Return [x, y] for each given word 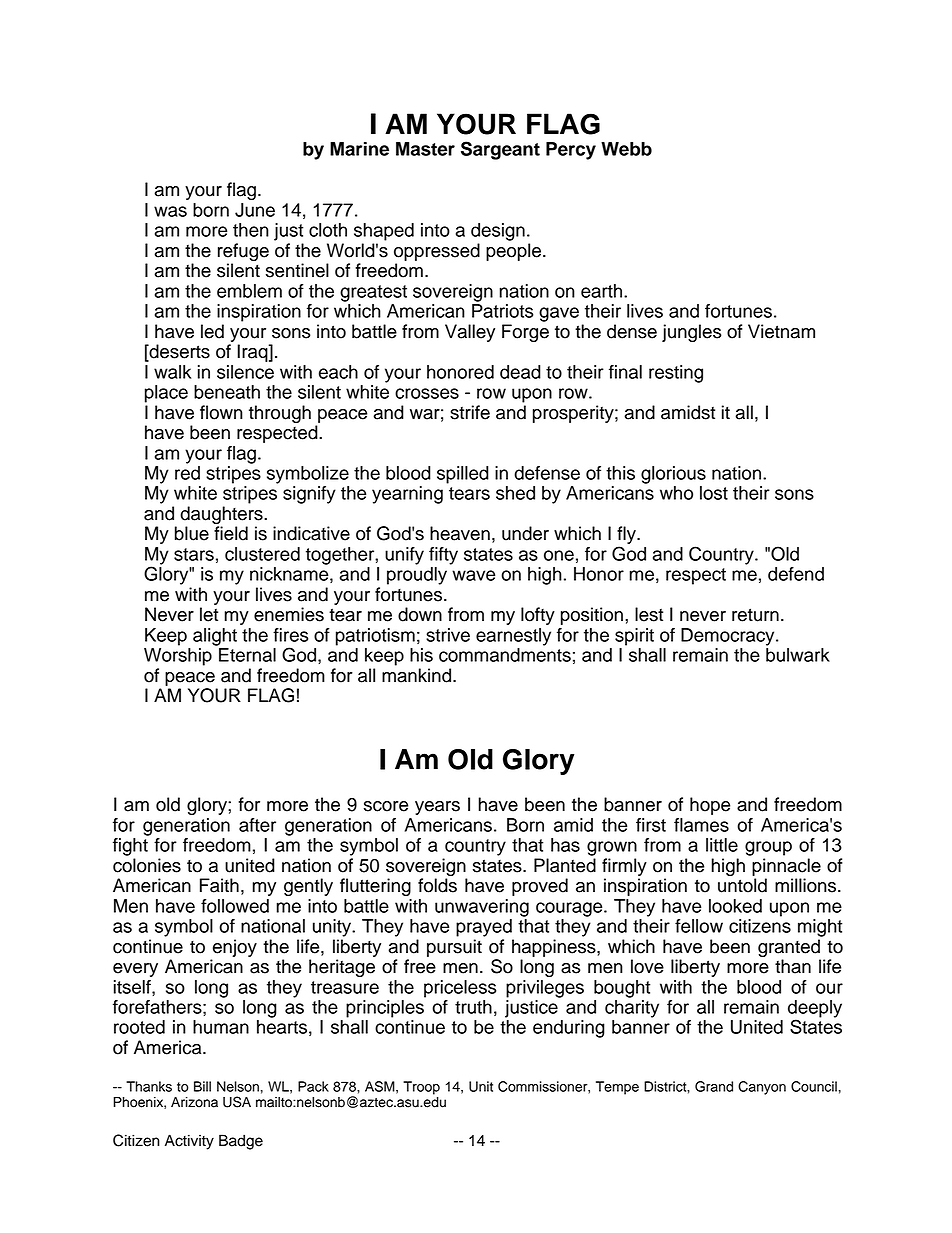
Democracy [729, 637]
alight [215, 637]
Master [425, 149]
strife [470, 412]
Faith [219, 885]
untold [742, 885]
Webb [626, 149]
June [255, 210]
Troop [421, 1088]
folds [437, 885]
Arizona [194, 1102]
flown [221, 412]
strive [448, 635]
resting [676, 374]
